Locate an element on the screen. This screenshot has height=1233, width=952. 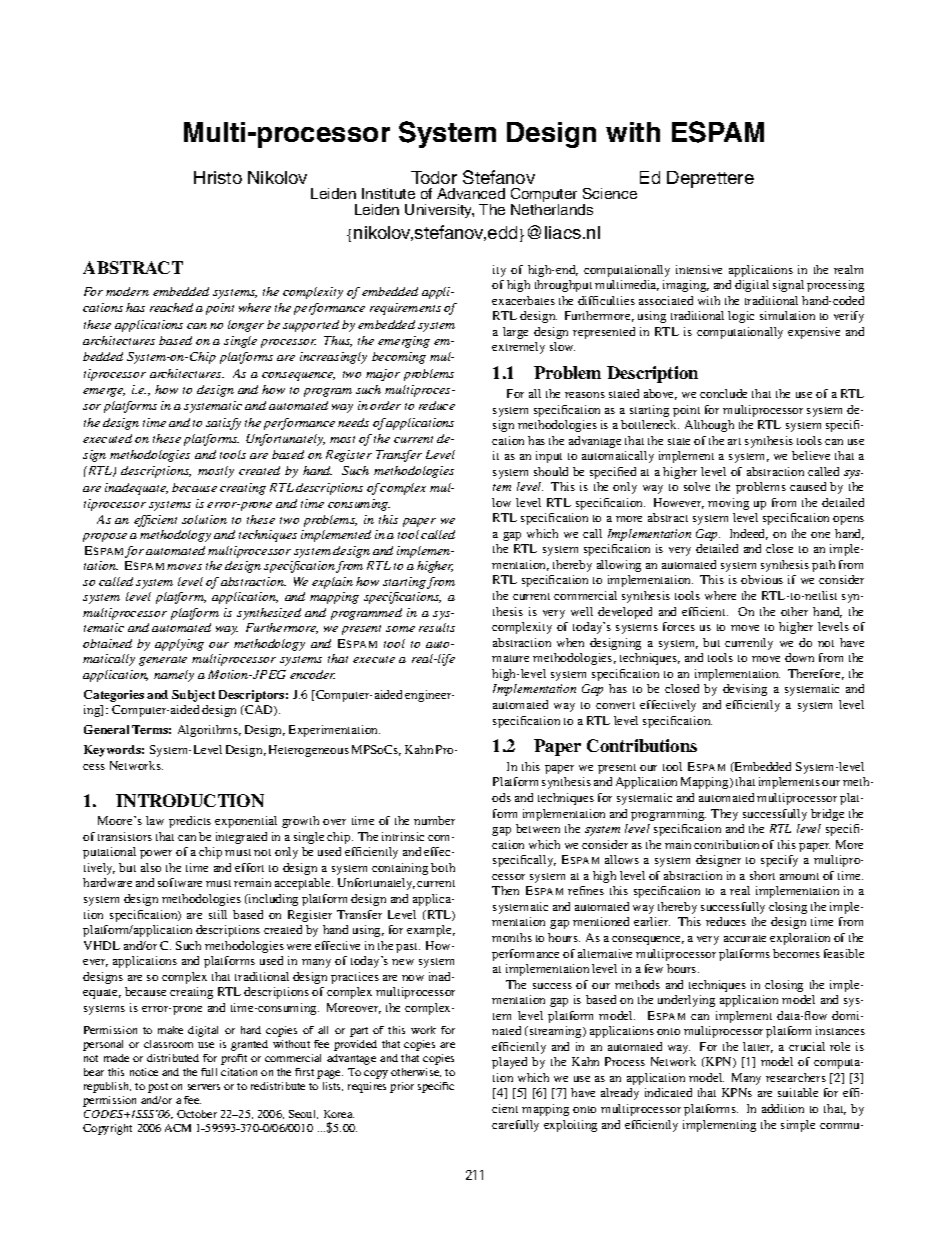
modern is located at coordinates (127, 291).
